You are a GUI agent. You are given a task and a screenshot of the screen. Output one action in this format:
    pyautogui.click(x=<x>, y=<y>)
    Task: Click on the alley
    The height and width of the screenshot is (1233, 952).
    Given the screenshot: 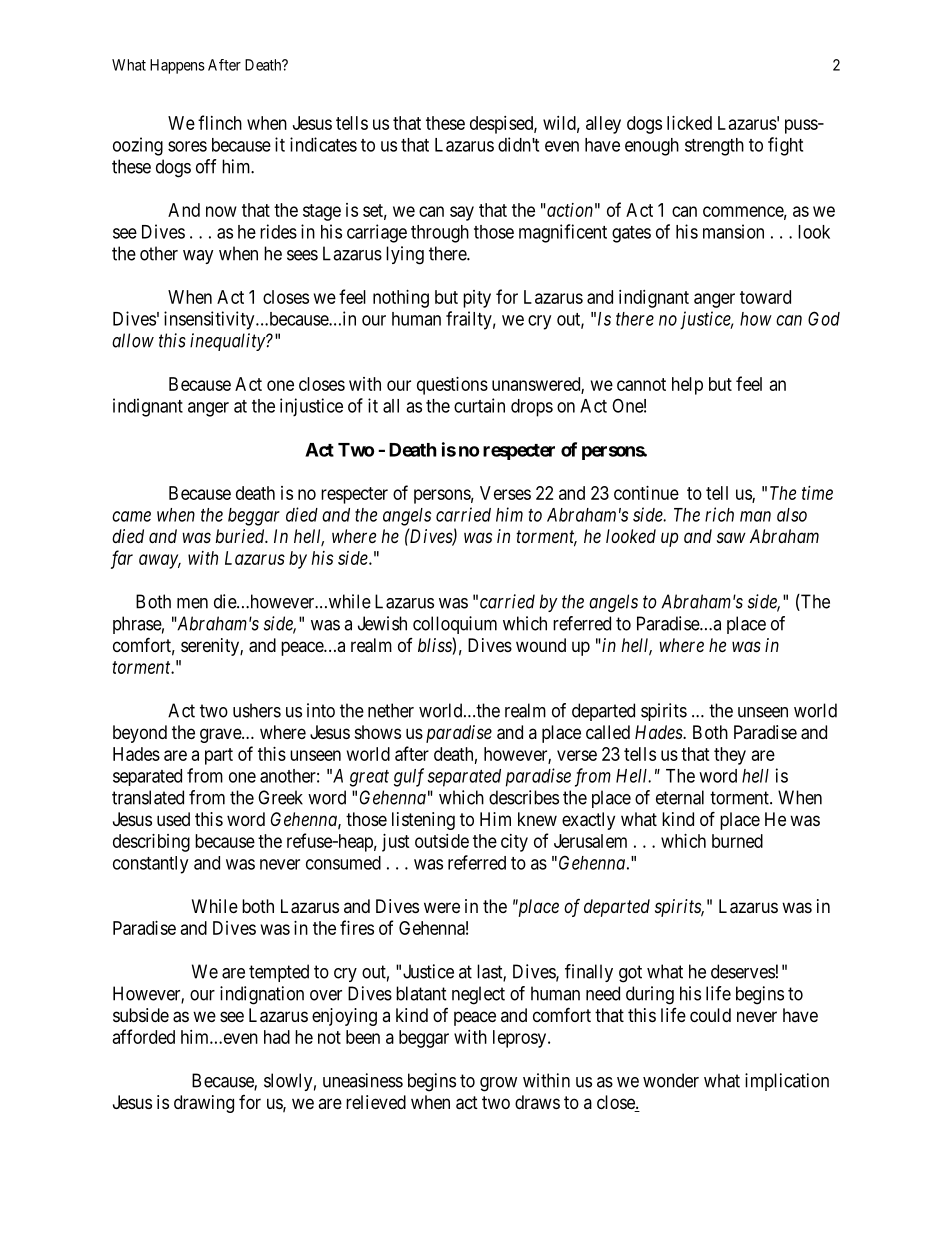 What is the action you would take?
    pyautogui.click(x=603, y=125)
